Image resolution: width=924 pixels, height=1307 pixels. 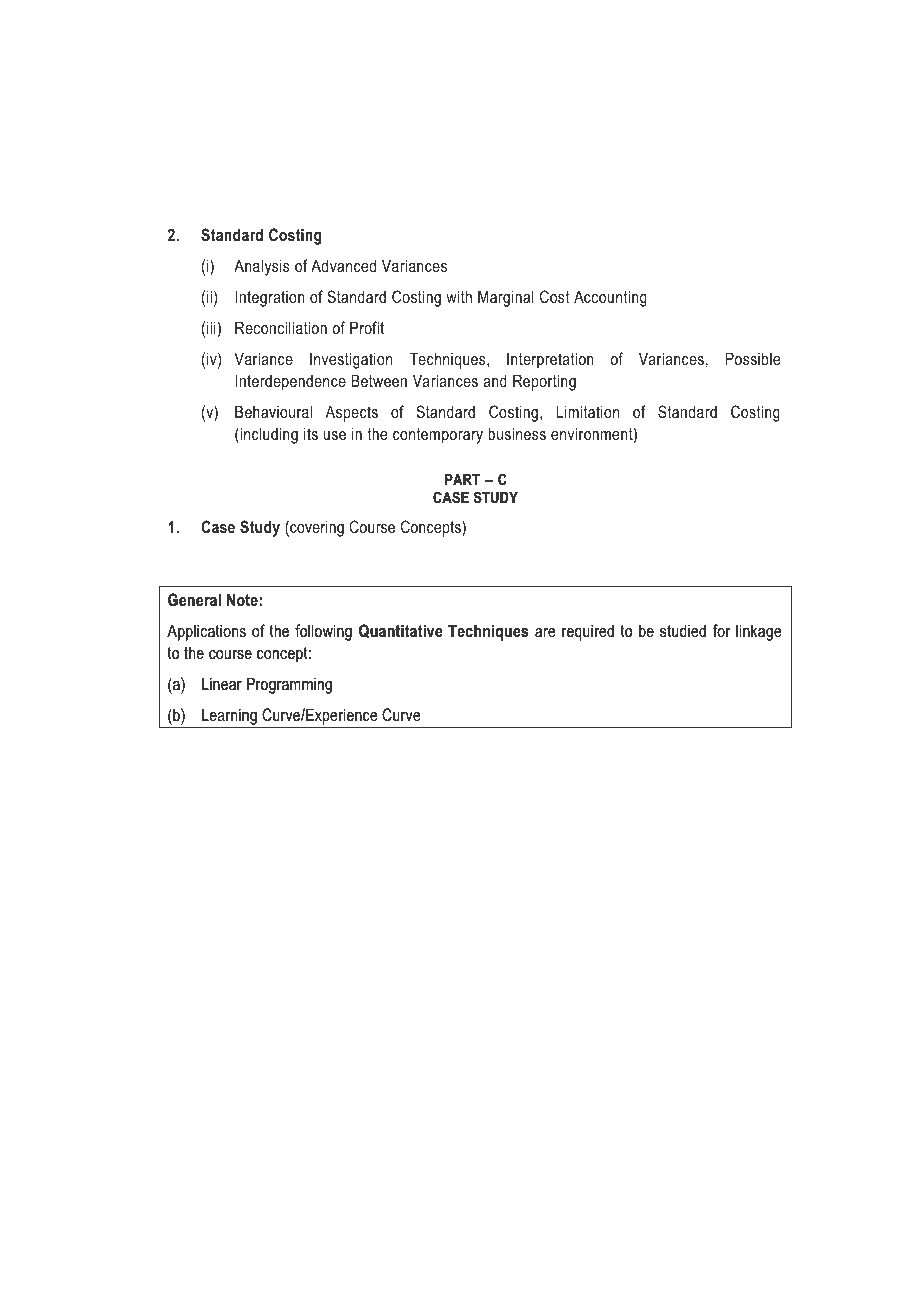 What do you see at coordinates (229, 718) in the image?
I see `Learning` at bounding box center [229, 718].
